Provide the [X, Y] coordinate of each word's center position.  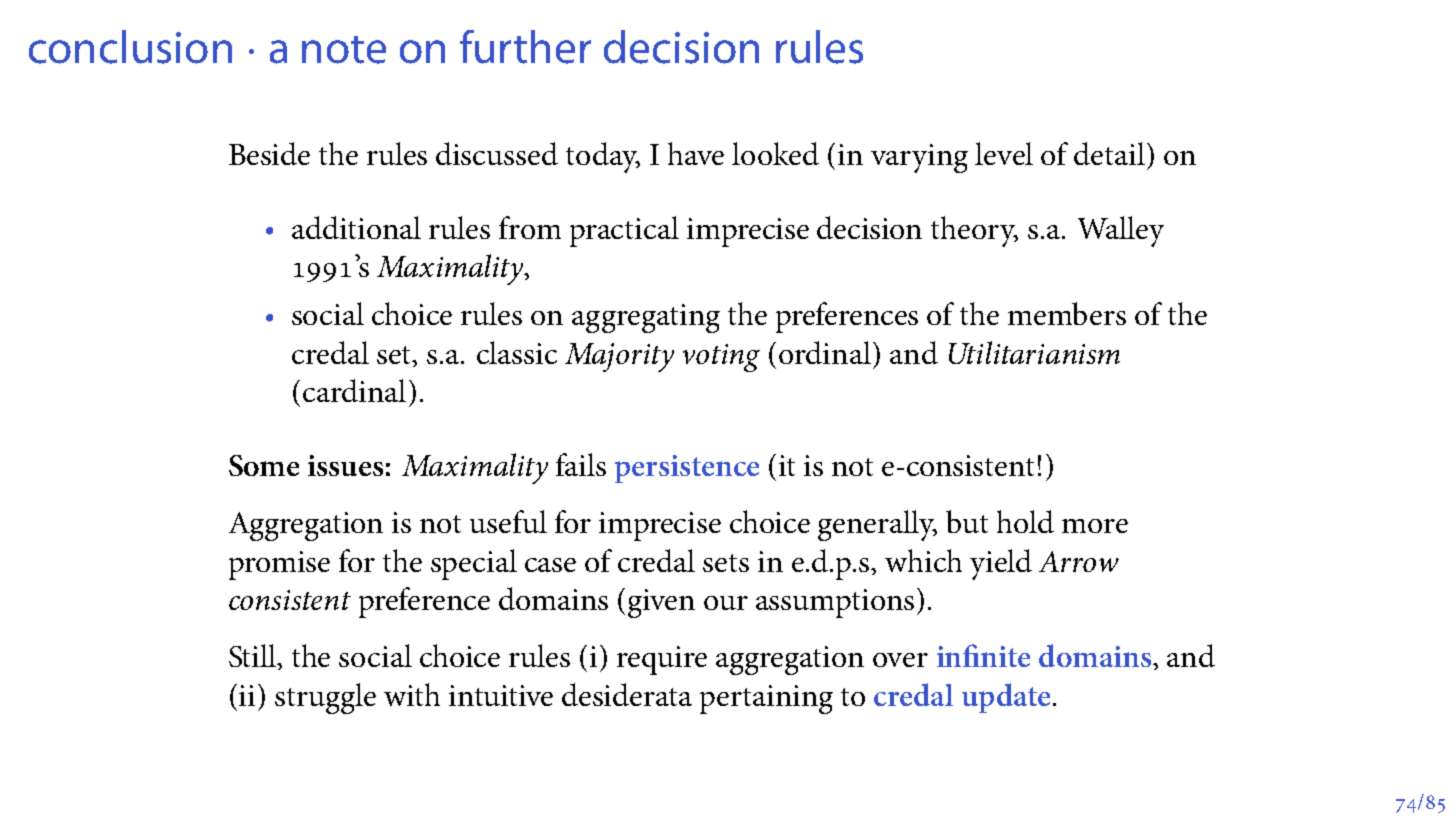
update [1006, 698]
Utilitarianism [1034, 352]
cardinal [354, 390]
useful [508, 521]
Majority [619, 357]
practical [624, 231]
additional [356, 227]
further [525, 47]
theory [974, 231]
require [662, 660]
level [1004, 153]
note [344, 50]
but [967, 521]
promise [279, 565]
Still [254, 657]
